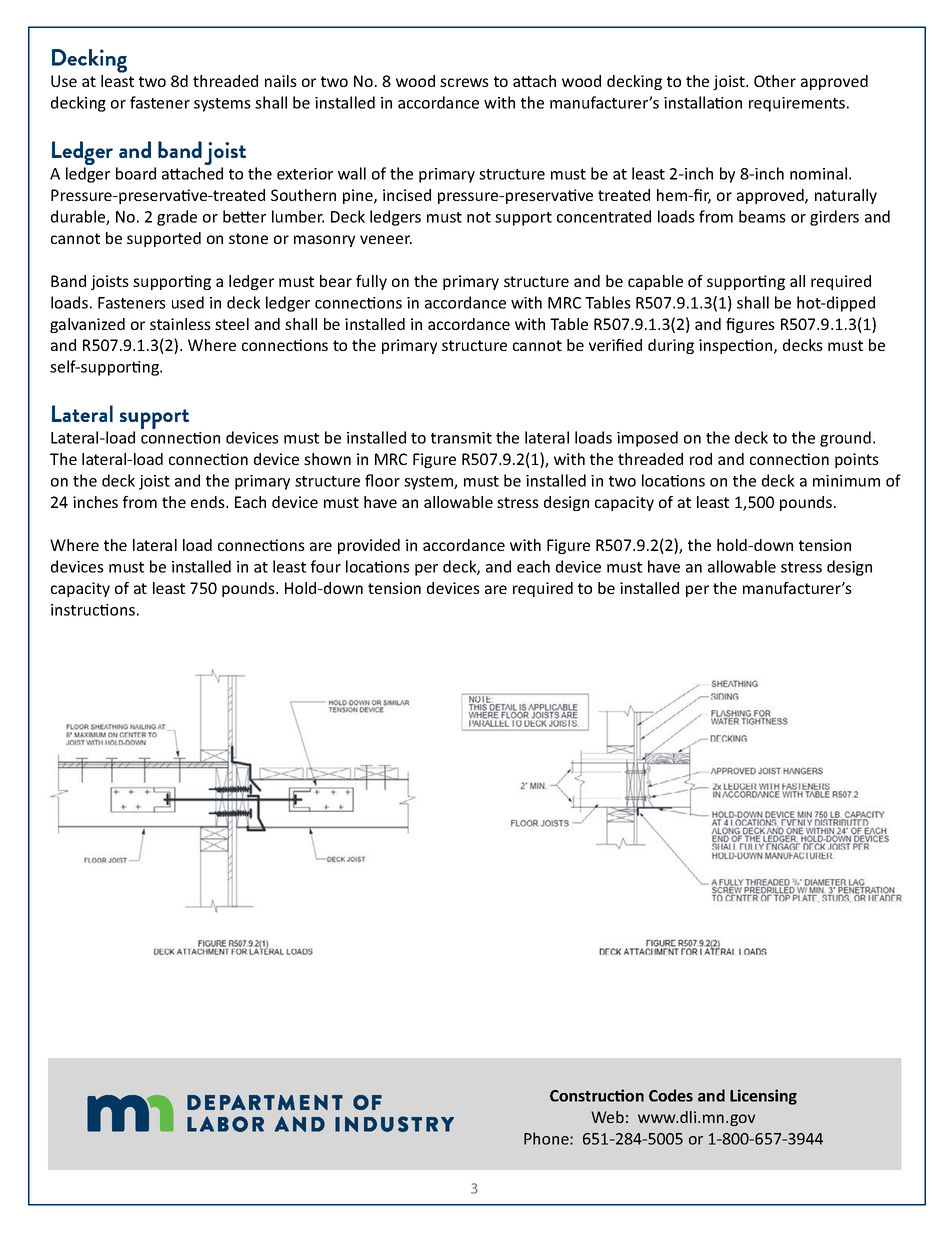  What do you see at coordinates (464, 82) in the image?
I see `screws` at bounding box center [464, 82].
